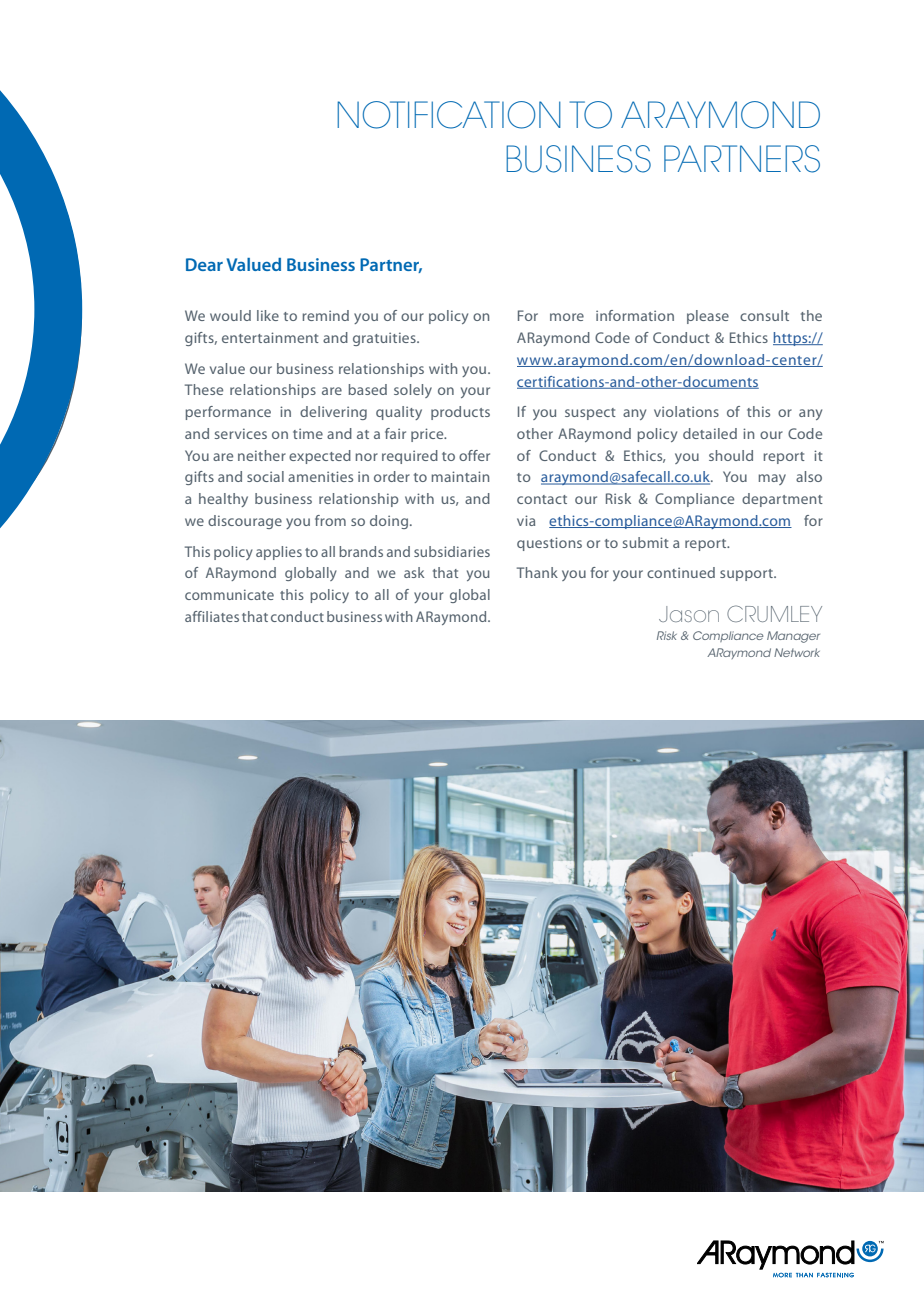  I want to click on products, so click(460, 413).
